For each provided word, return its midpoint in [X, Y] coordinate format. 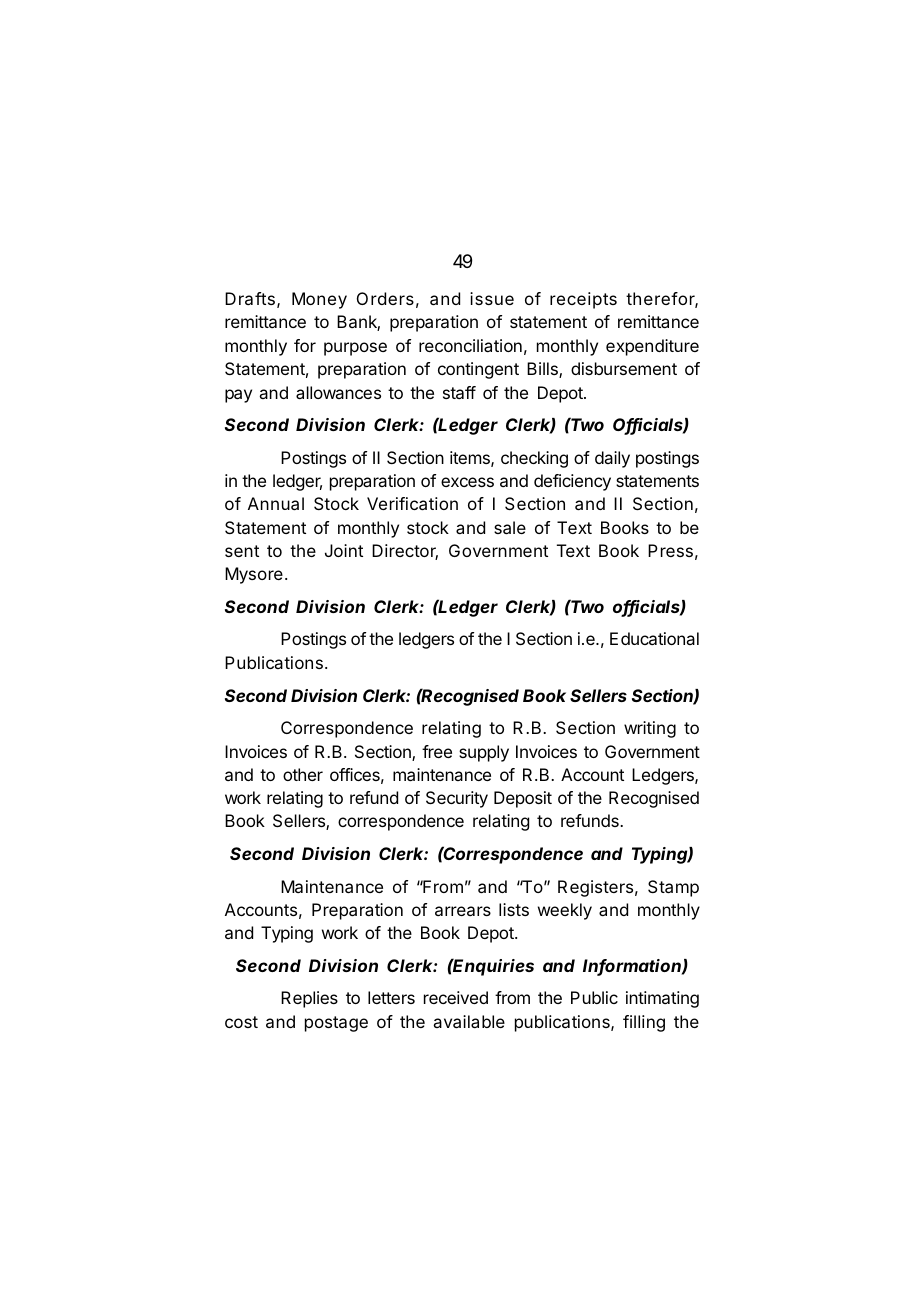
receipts [583, 300]
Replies [309, 999]
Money [319, 300]
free [437, 751]
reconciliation [470, 345]
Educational [654, 638]
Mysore [254, 575]
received [456, 997]
